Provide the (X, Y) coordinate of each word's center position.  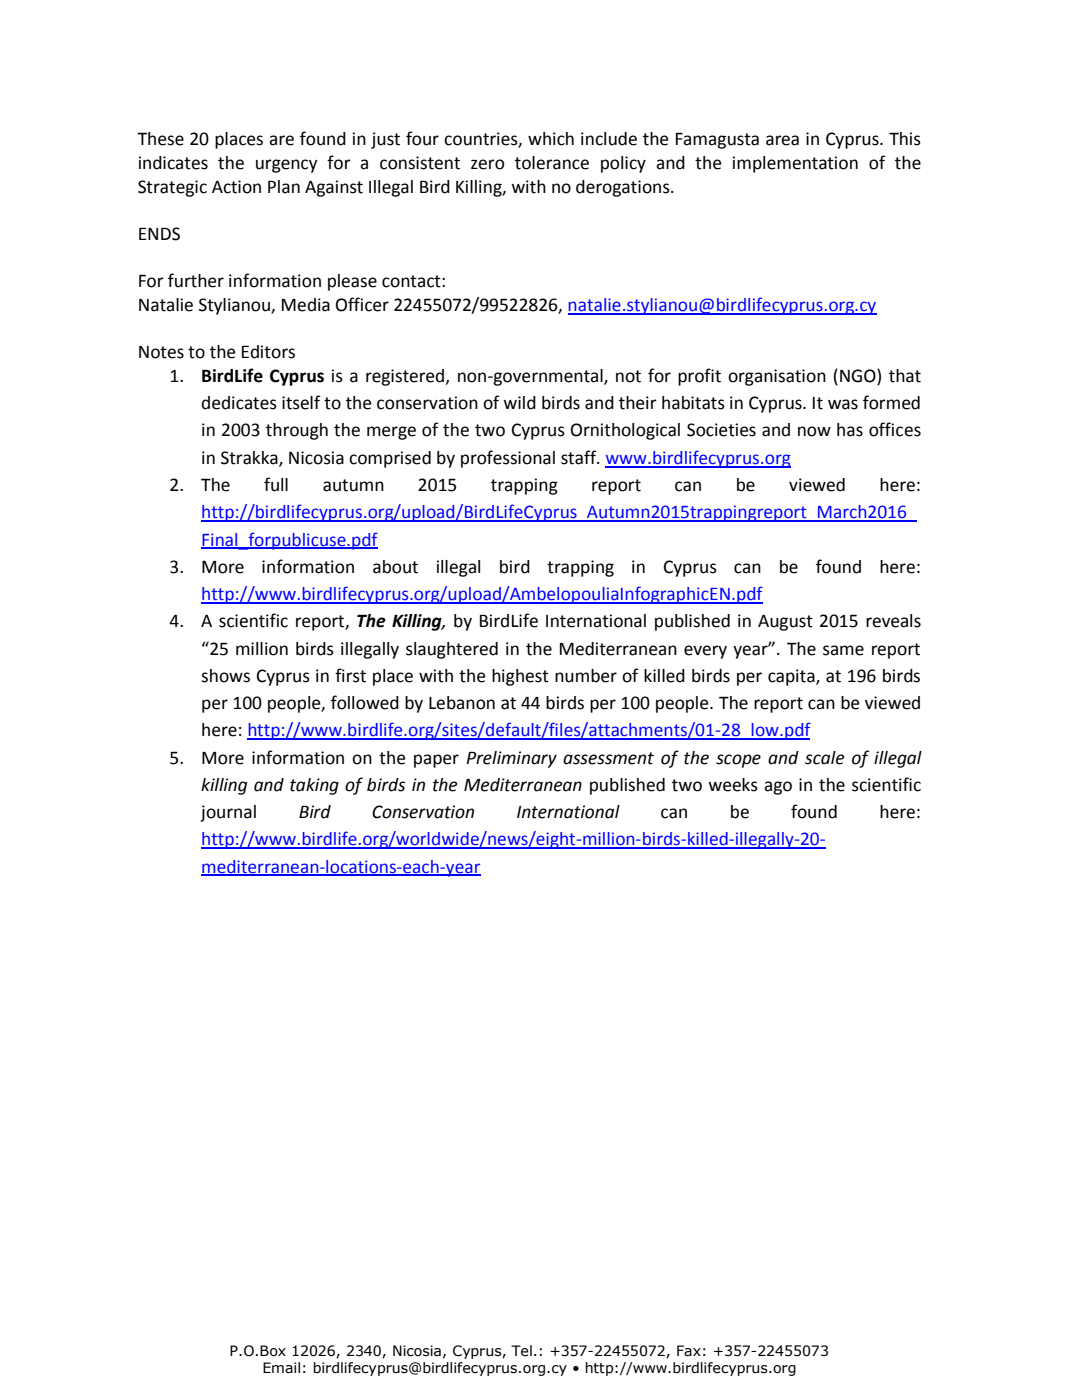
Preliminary (511, 759)
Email (281, 1368)
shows (225, 676)
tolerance (552, 163)
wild (519, 403)
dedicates (239, 403)
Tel (521, 1351)
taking (314, 786)
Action (236, 187)
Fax (689, 1351)
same (843, 650)
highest (520, 677)
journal (228, 813)
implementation (795, 164)
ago (778, 788)
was (843, 404)
